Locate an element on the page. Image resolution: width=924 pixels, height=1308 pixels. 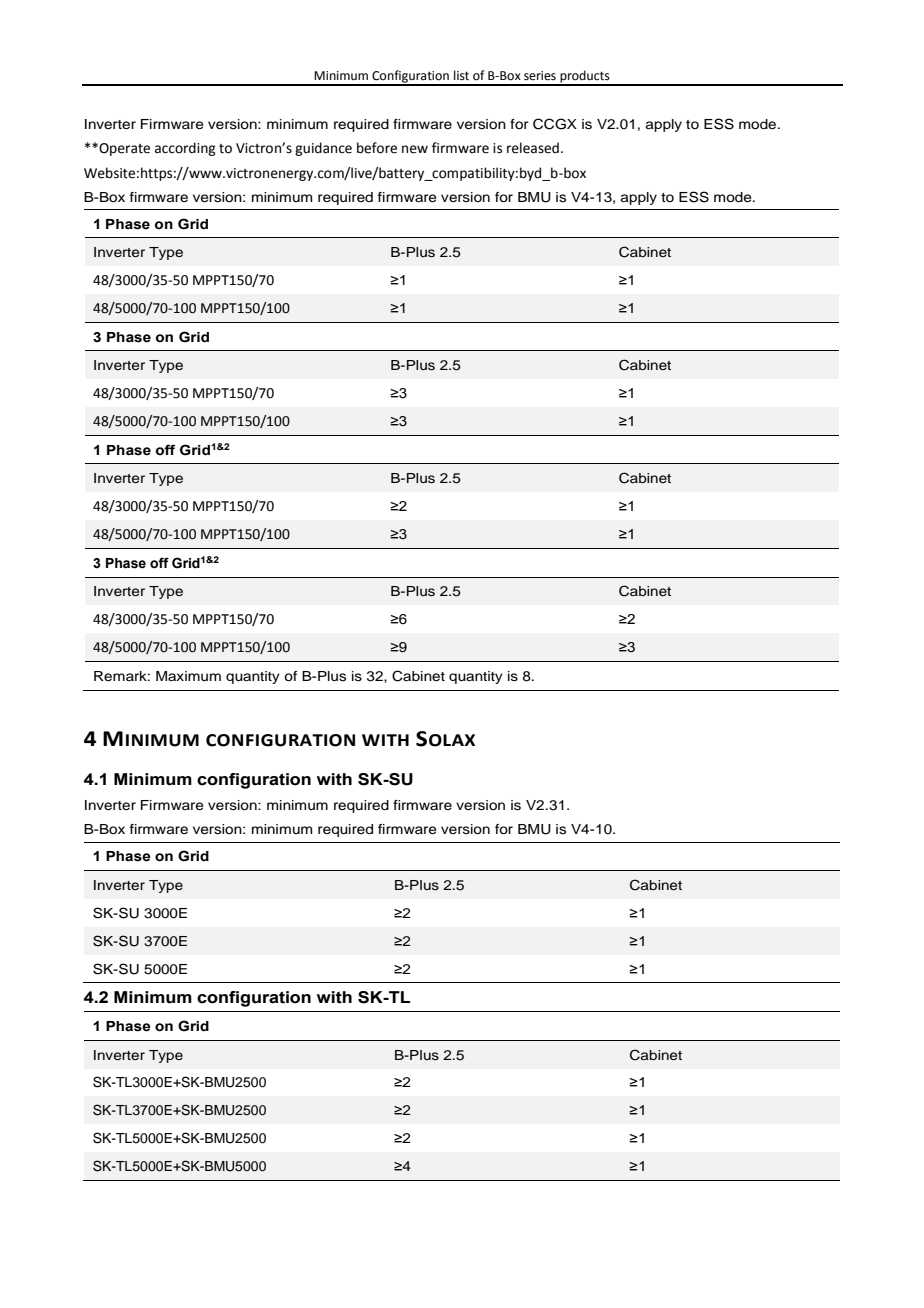
according is located at coordinates (185, 149).
